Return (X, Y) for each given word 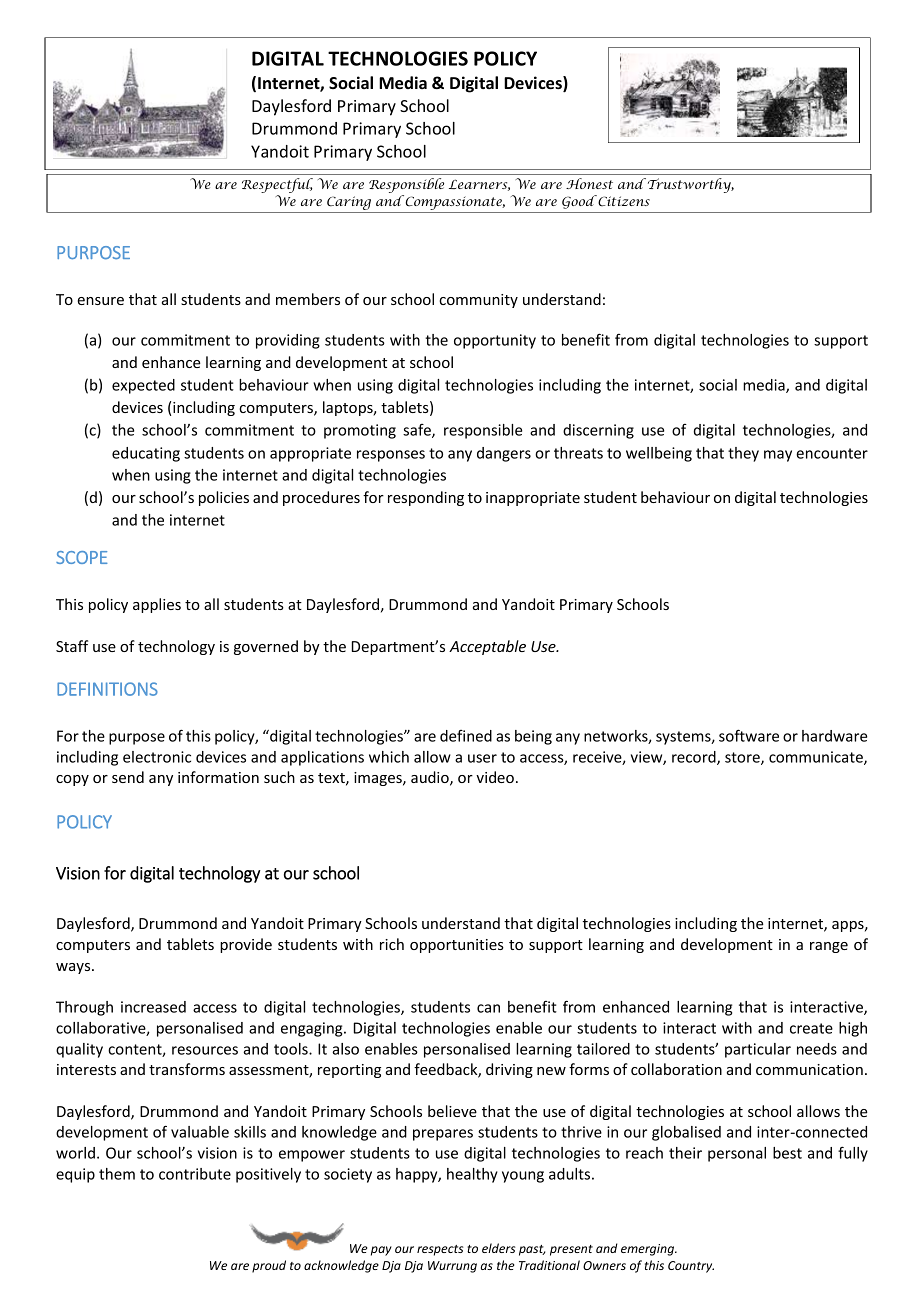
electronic (157, 757)
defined (466, 736)
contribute (195, 1174)
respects (440, 1250)
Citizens (623, 200)
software (749, 735)
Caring (349, 204)
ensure (100, 301)
